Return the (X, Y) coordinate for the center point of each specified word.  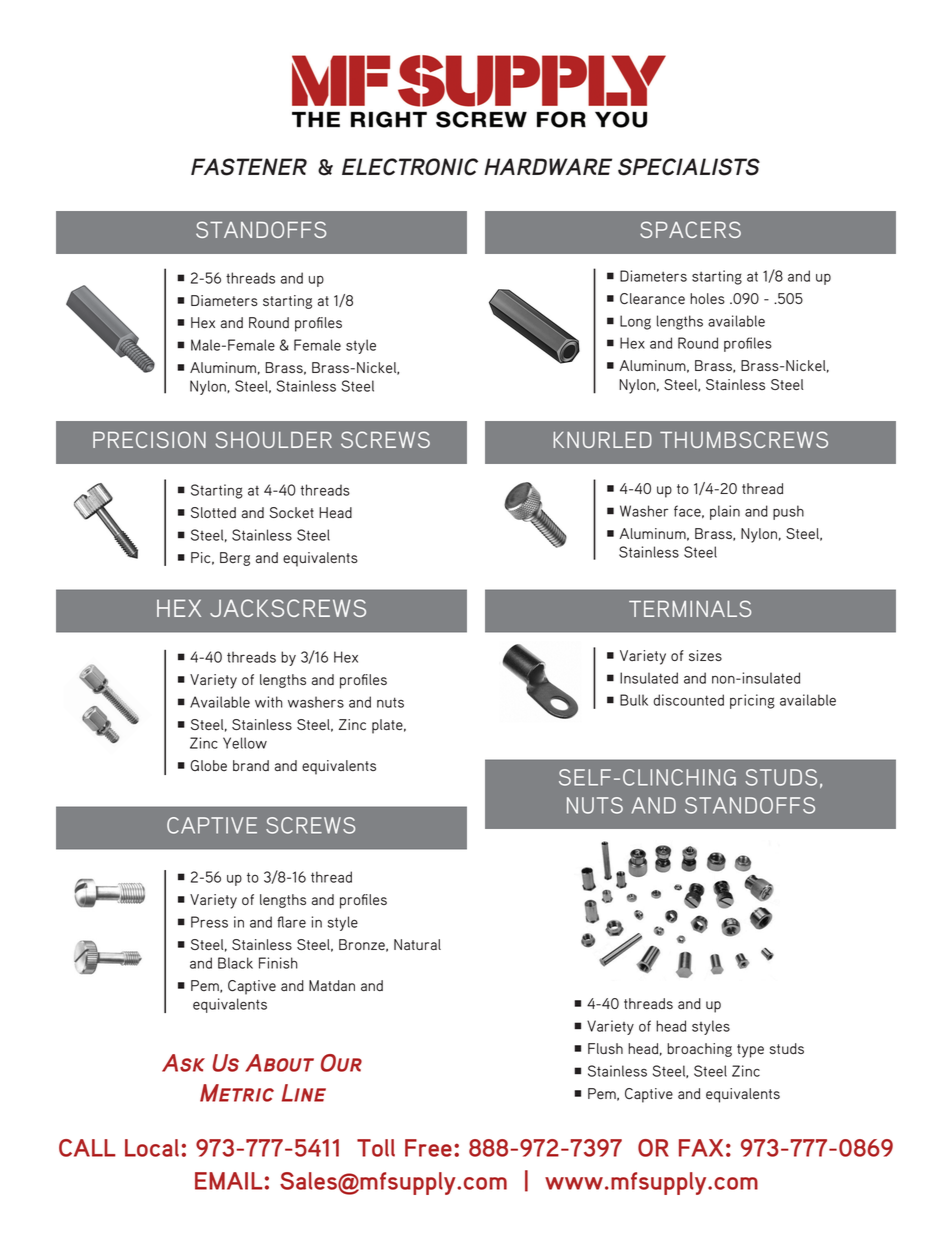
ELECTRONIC (410, 167)
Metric (237, 1093)
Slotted (213, 512)
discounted (688, 700)
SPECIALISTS (689, 167)
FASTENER (249, 167)
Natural (417, 944)
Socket (291, 512)
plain (725, 512)
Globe (208, 765)
